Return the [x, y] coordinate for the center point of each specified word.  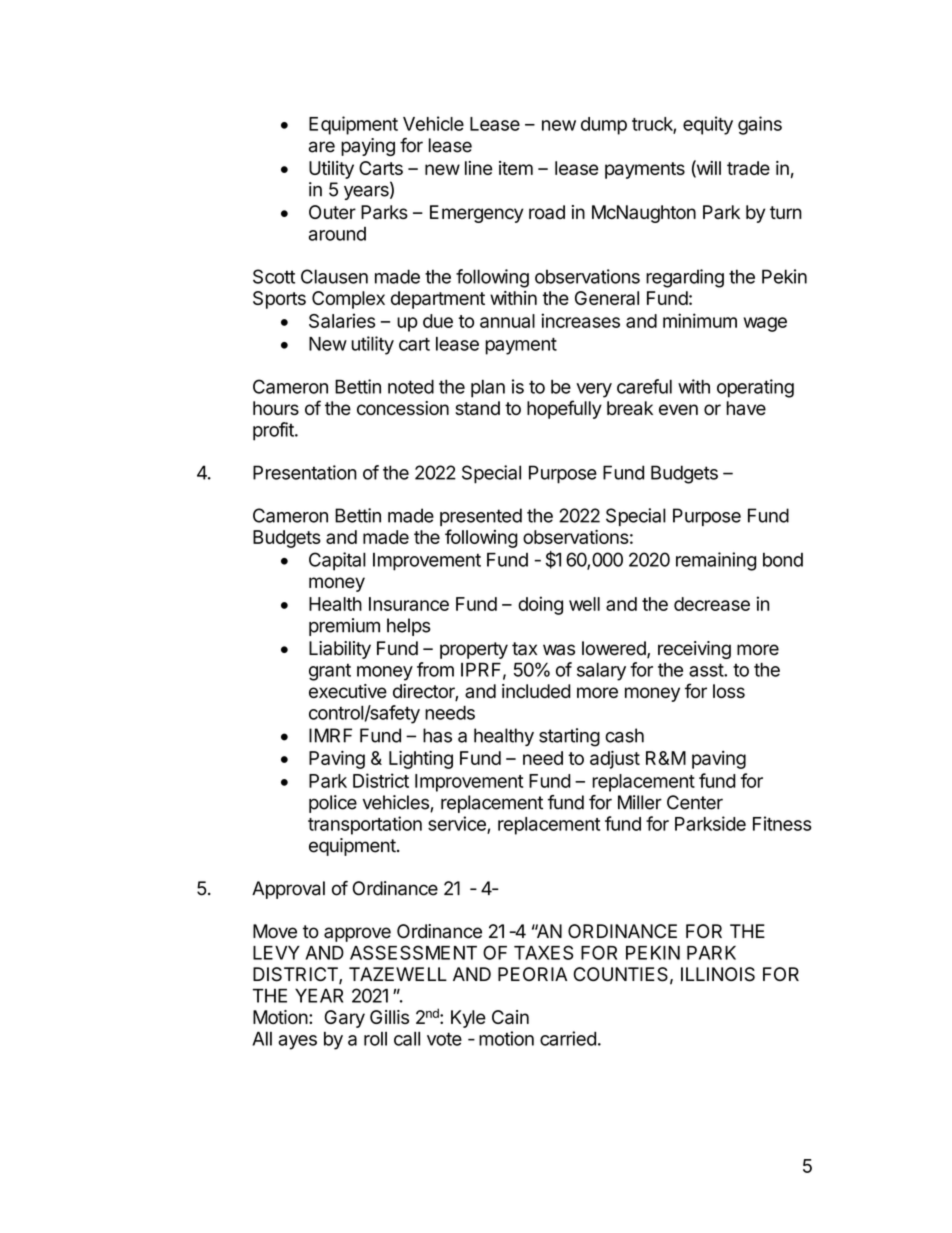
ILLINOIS [718, 974]
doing [540, 605]
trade [748, 168]
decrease [712, 604]
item [516, 168]
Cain [510, 1017]
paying [368, 147]
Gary [345, 1019]
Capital [337, 561]
